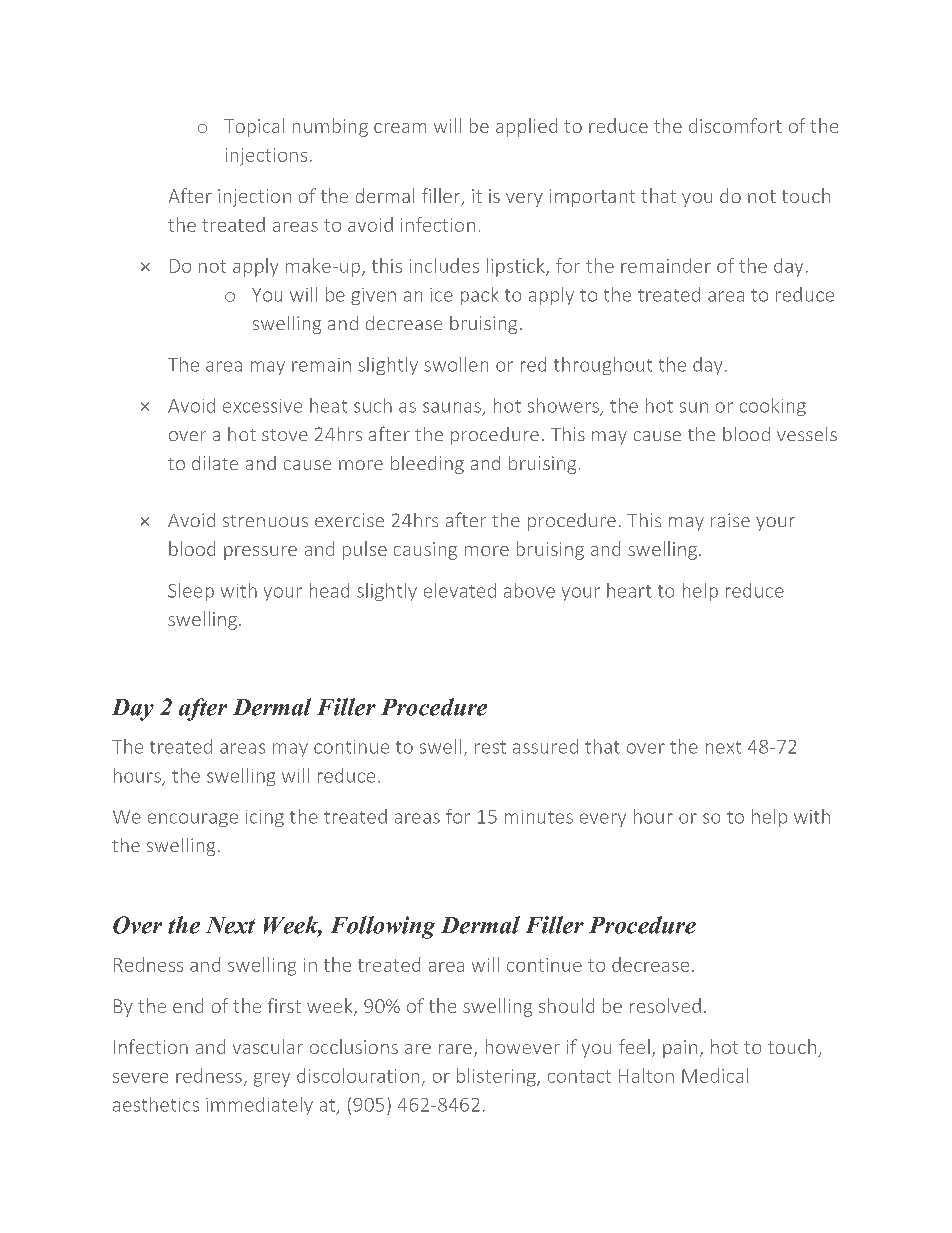 The height and width of the screenshot is (1233, 952). Describe the element at coordinates (497, 1077) in the screenshot. I see `blistering` at that location.
